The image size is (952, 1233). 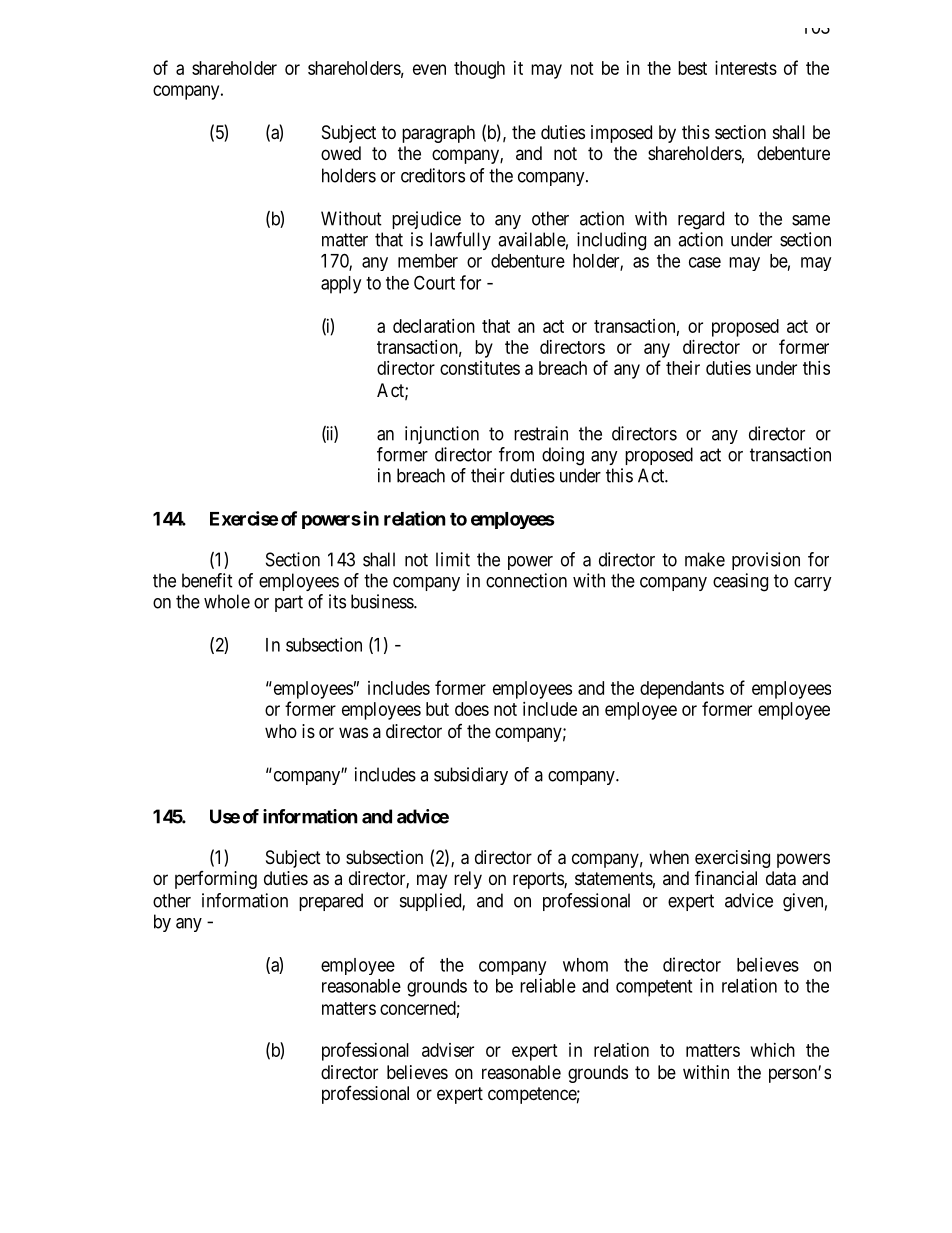 I want to click on interests, so click(x=746, y=68).
